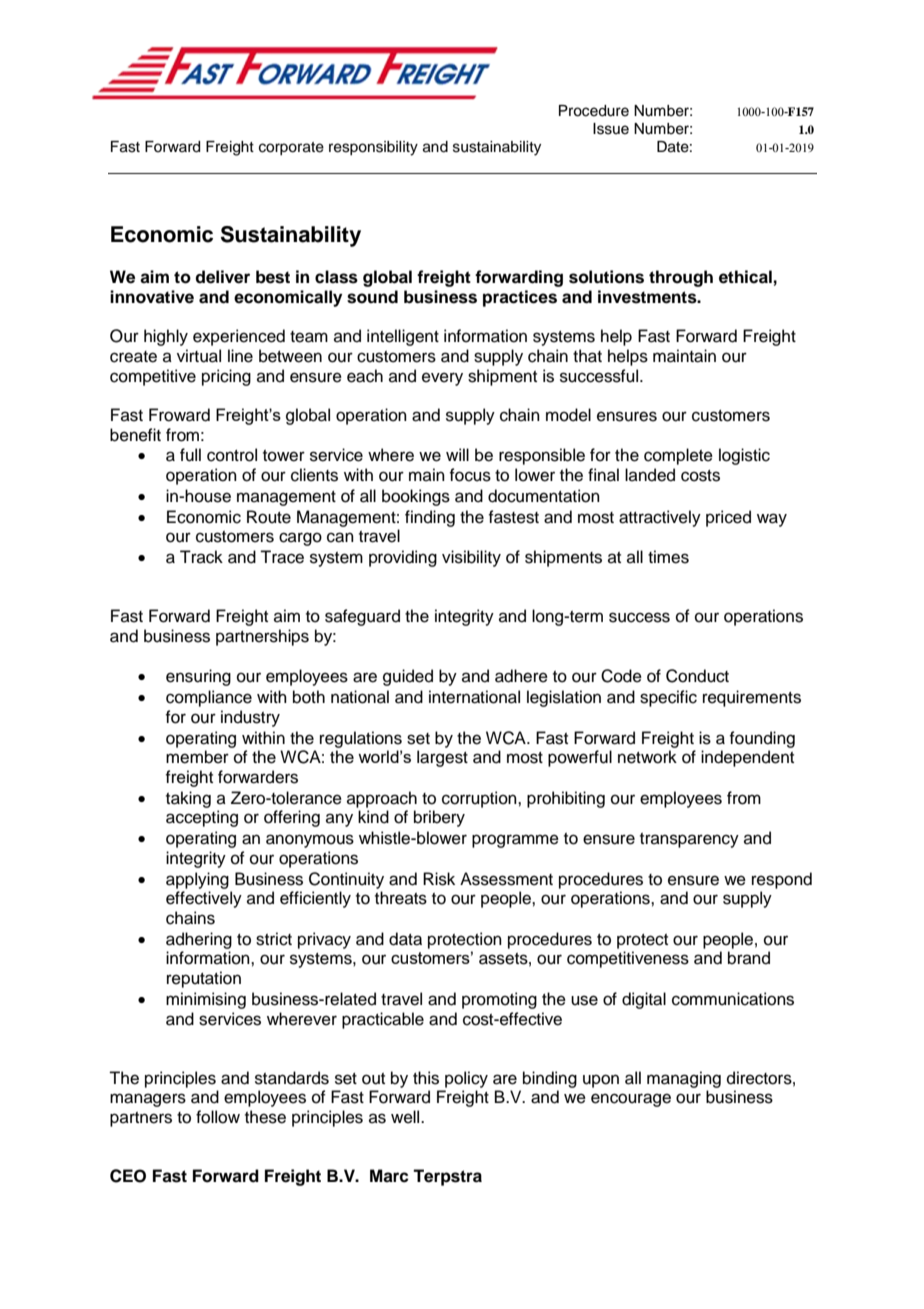 The height and width of the screenshot is (1309, 924). Describe the element at coordinates (684, 1079) in the screenshot. I see `managing` at that location.
